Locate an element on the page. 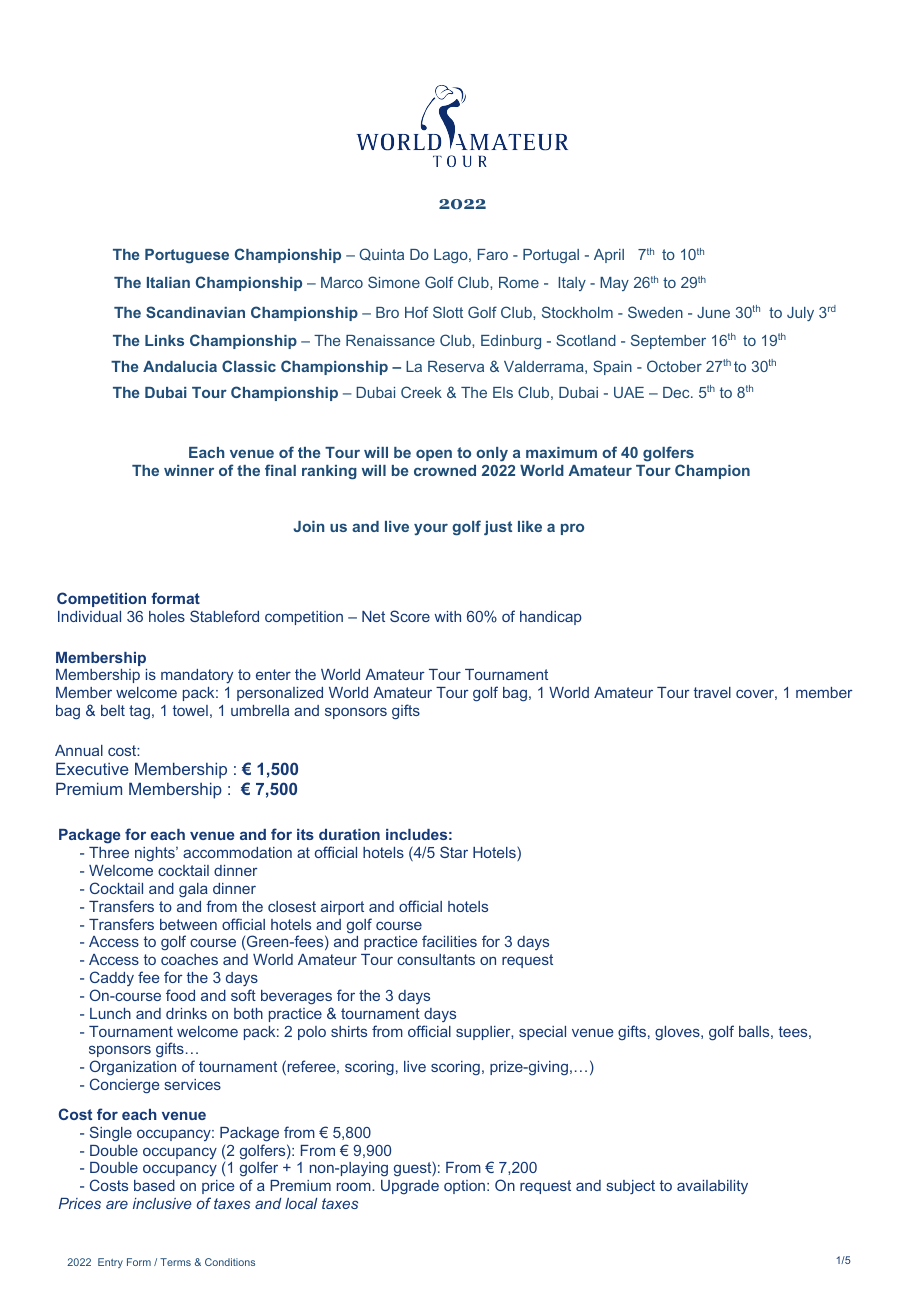 The width and height of the image is (924, 1308). Star is located at coordinates (454, 852).
